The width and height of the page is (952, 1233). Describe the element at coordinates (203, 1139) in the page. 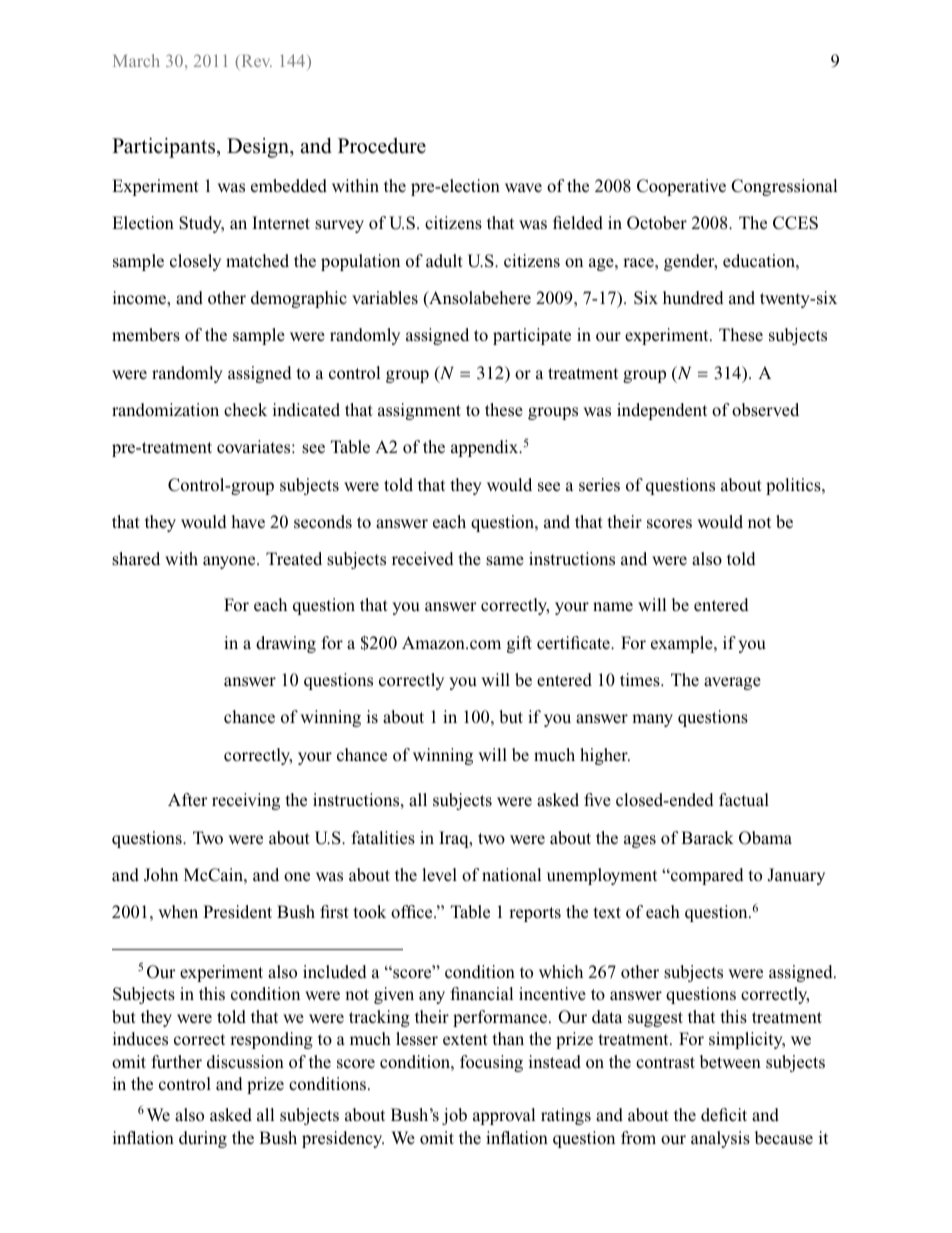

I see `during` at that location.
